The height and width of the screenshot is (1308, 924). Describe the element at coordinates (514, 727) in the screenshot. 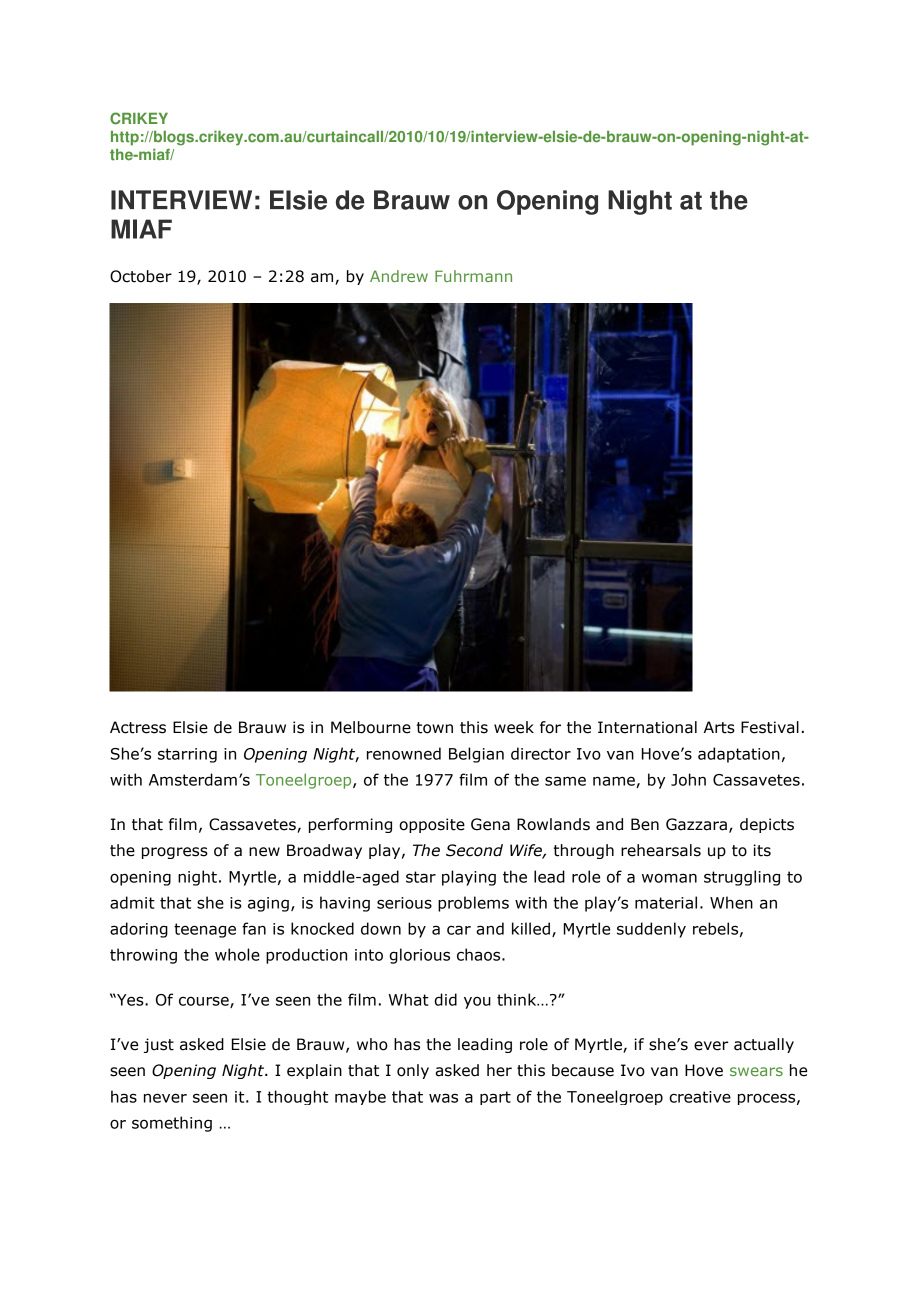

I see `week` at that location.
